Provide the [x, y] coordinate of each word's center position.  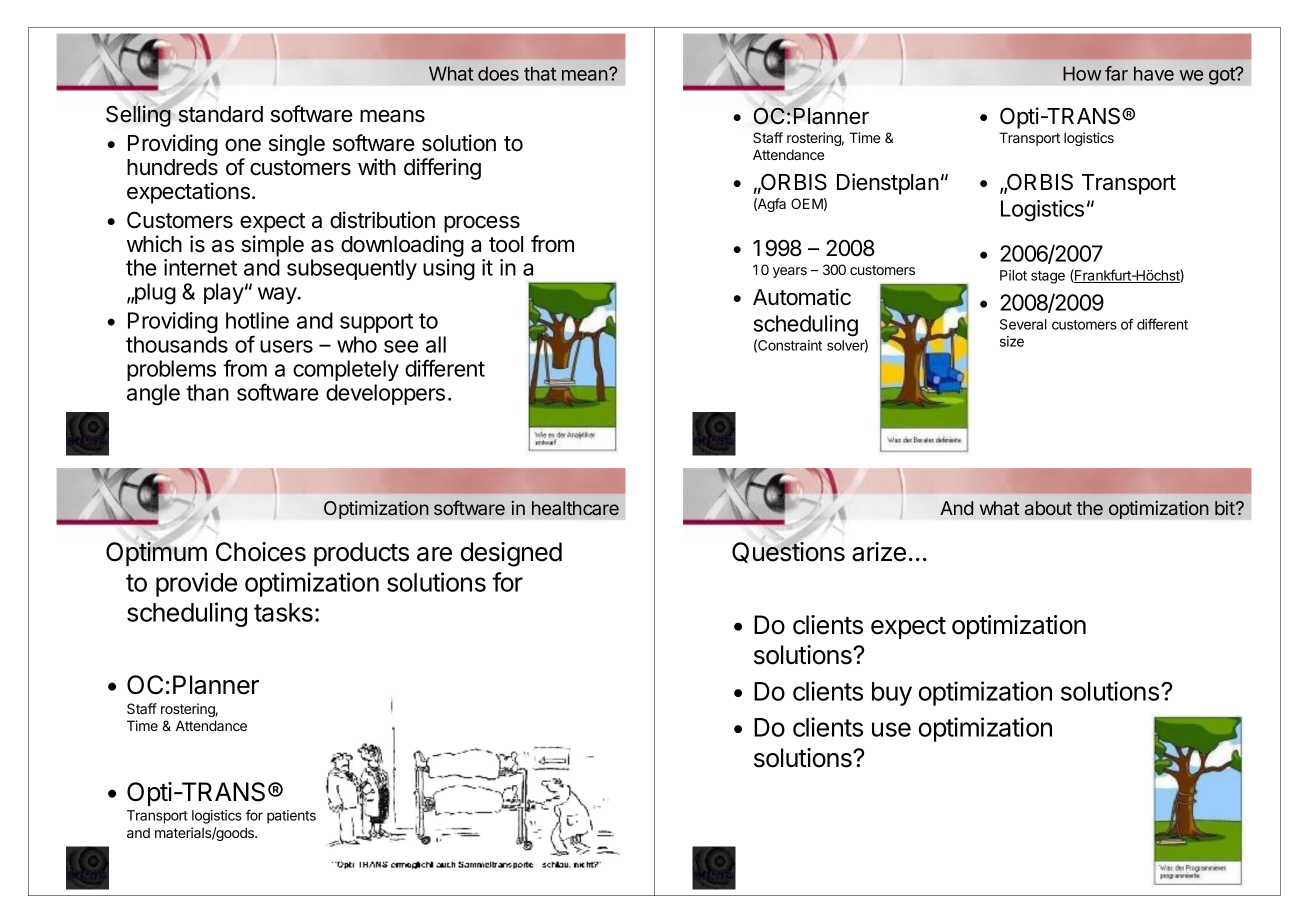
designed [511, 554]
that [540, 73]
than [207, 392]
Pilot [1013, 275]
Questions [788, 552]
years [790, 272]
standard [220, 114]
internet [200, 267]
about [1048, 508]
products [361, 554]
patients [291, 817]
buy [892, 694]
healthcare [575, 508]
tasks [283, 612]
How [1082, 73]
